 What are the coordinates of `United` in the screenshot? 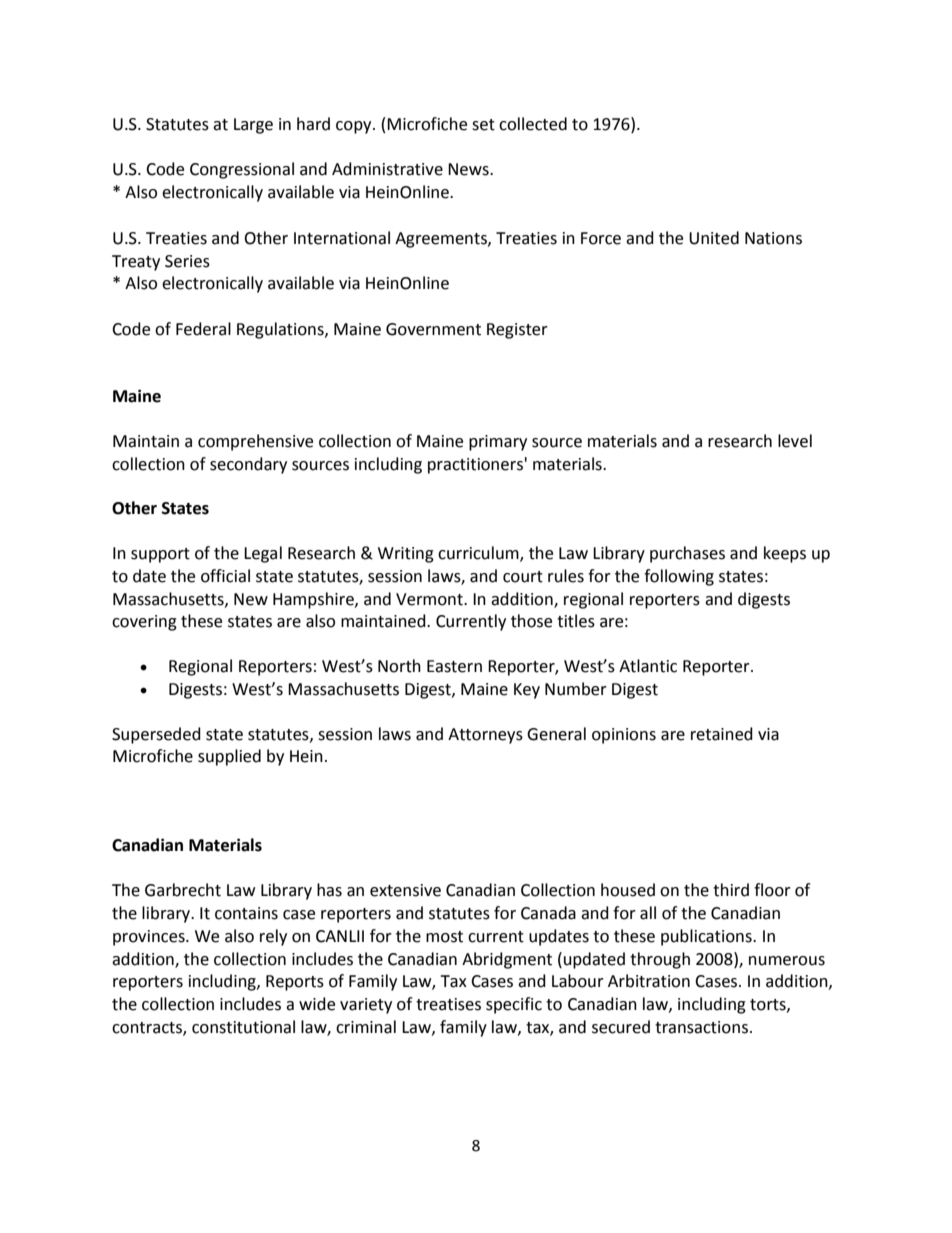 It's located at (714, 238).
